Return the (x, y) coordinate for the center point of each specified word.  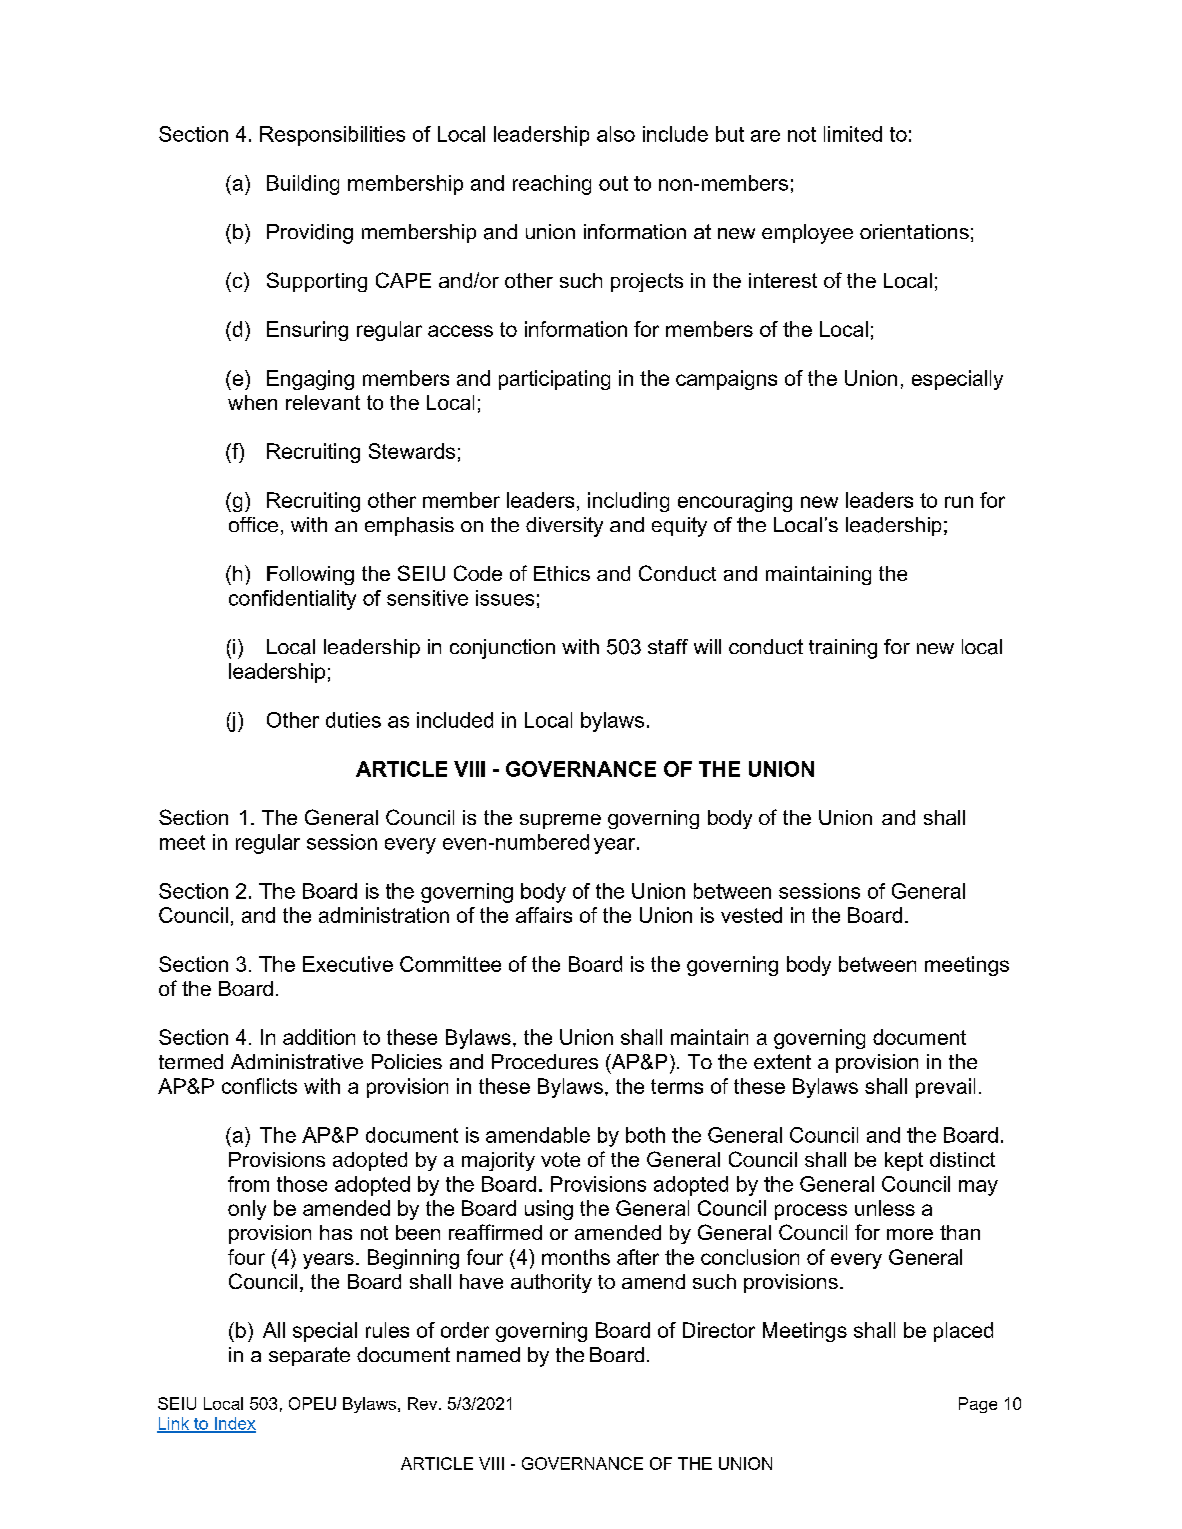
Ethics (562, 573)
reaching (552, 185)
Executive (348, 964)
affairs (544, 915)
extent (782, 1061)
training (843, 649)
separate (309, 1356)
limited (853, 134)
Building (303, 185)
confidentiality (292, 600)
